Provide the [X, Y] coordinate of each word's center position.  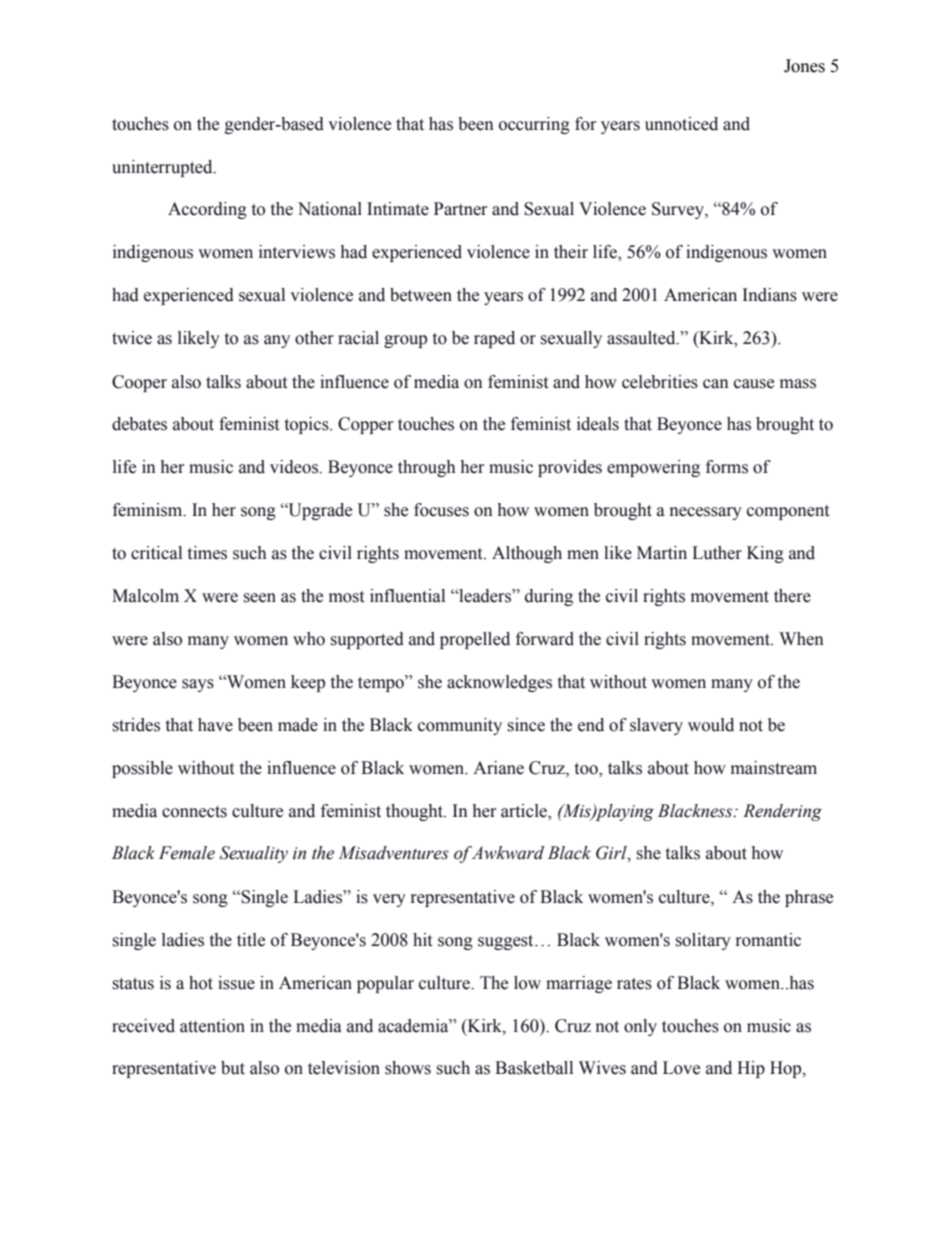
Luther [717, 553]
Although [527, 554]
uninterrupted [163, 168]
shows [408, 1068]
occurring [534, 125]
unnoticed [681, 124]
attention [212, 1026]
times [207, 553]
